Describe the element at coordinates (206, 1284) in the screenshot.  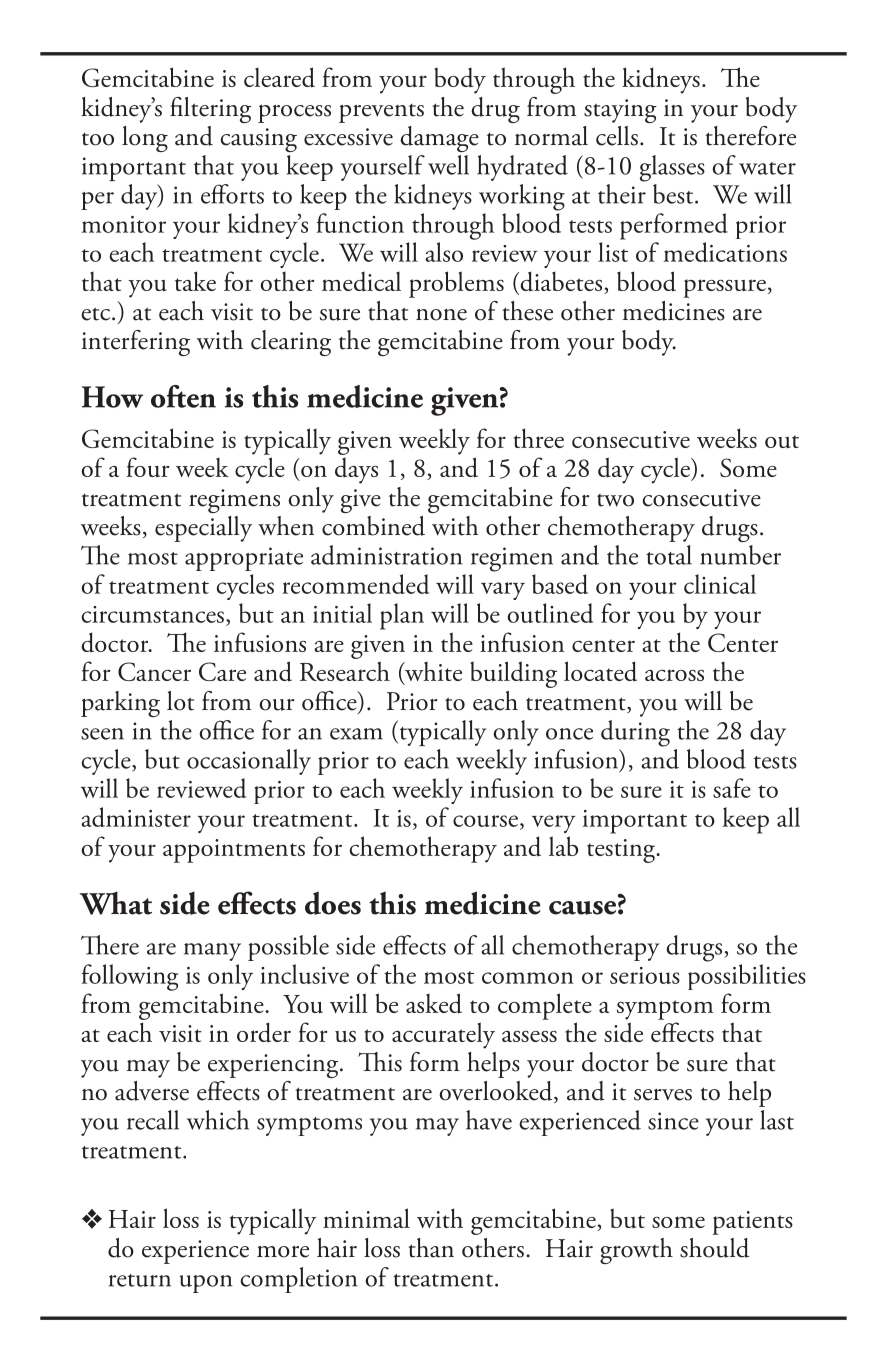
I see `upon` at that location.
